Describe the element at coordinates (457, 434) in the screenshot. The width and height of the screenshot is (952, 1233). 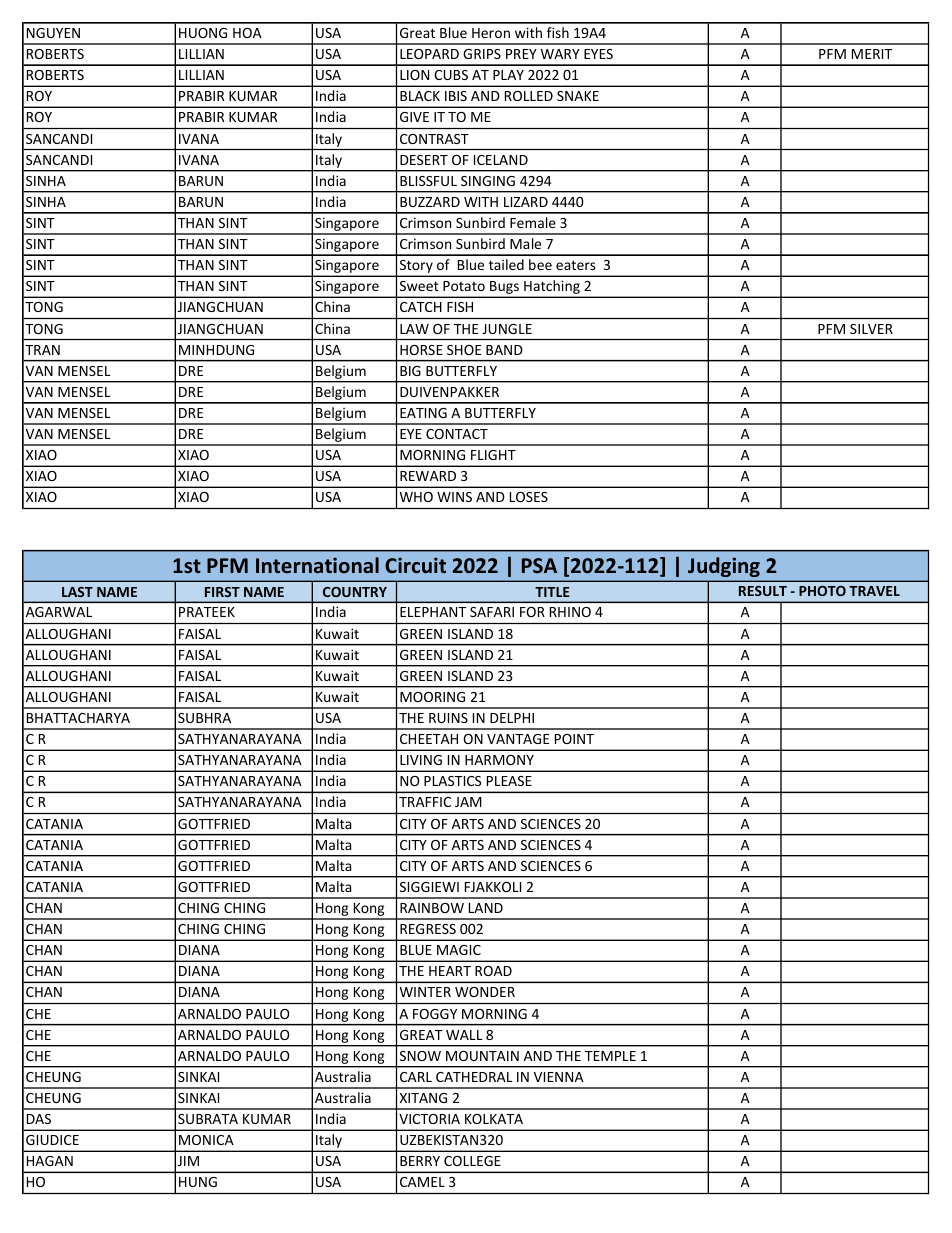
I see `CONTACT` at that location.
